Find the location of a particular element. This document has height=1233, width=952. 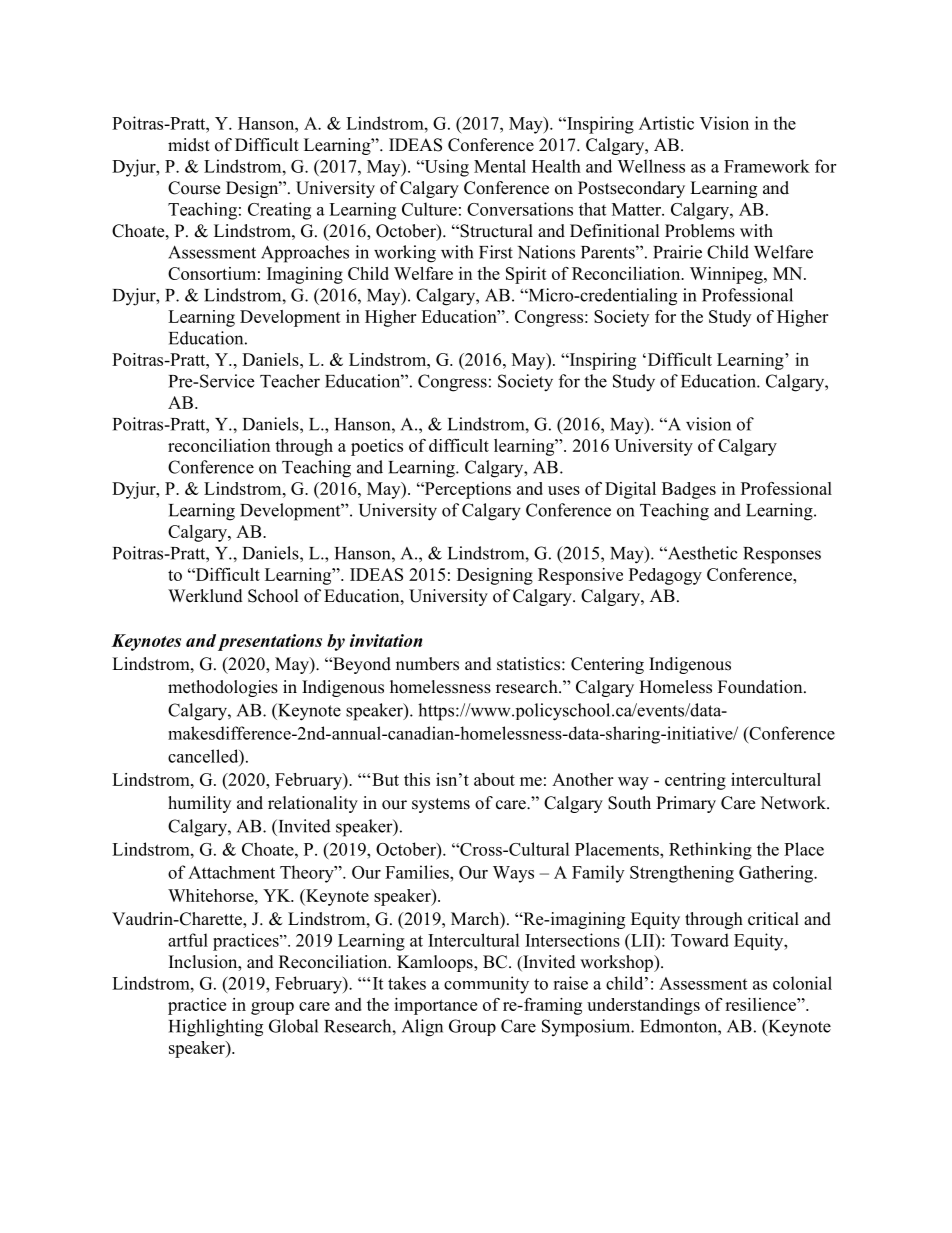

Global is located at coordinates (293, 1026).
